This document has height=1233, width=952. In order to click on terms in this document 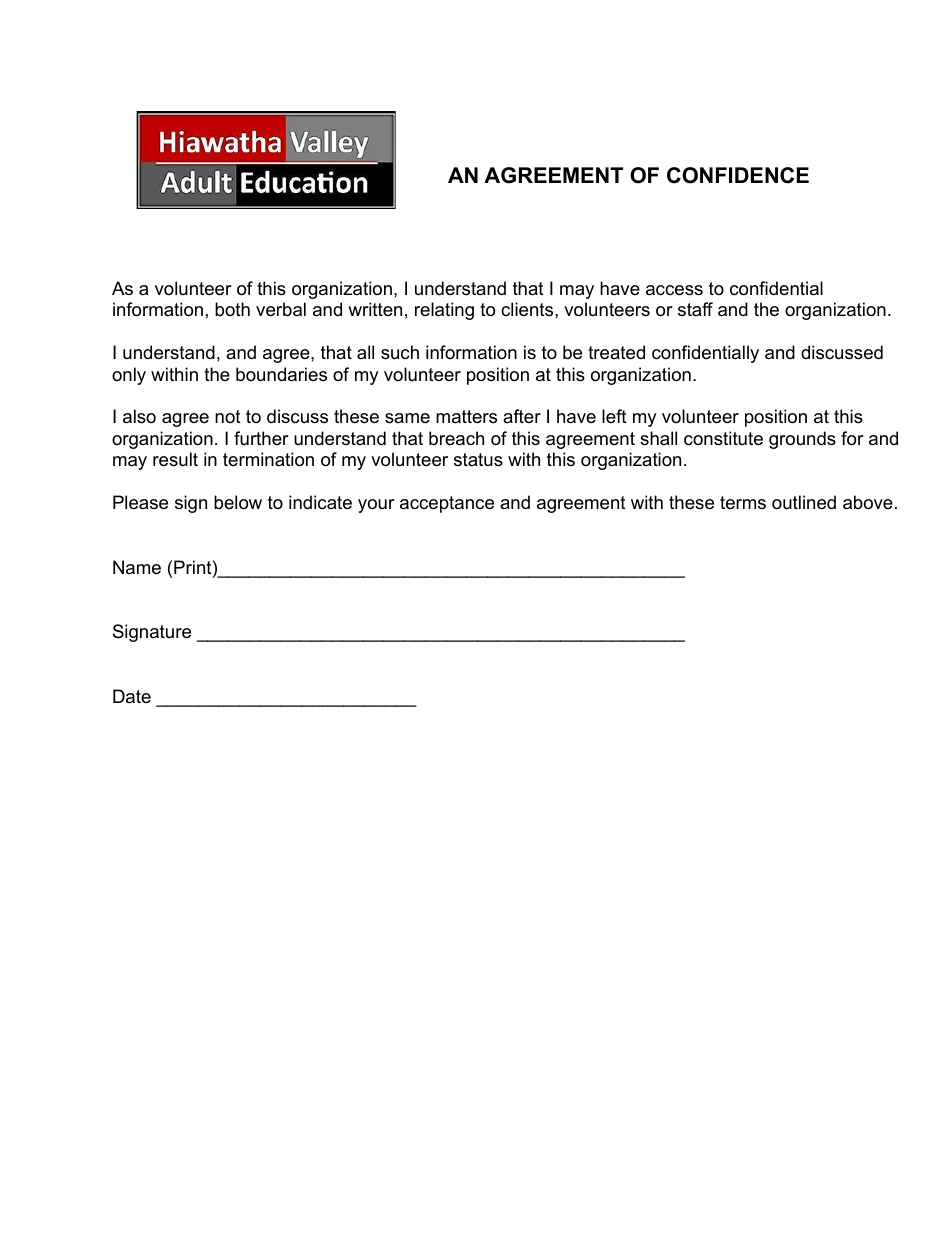, I will do `click(743, 503)`.
